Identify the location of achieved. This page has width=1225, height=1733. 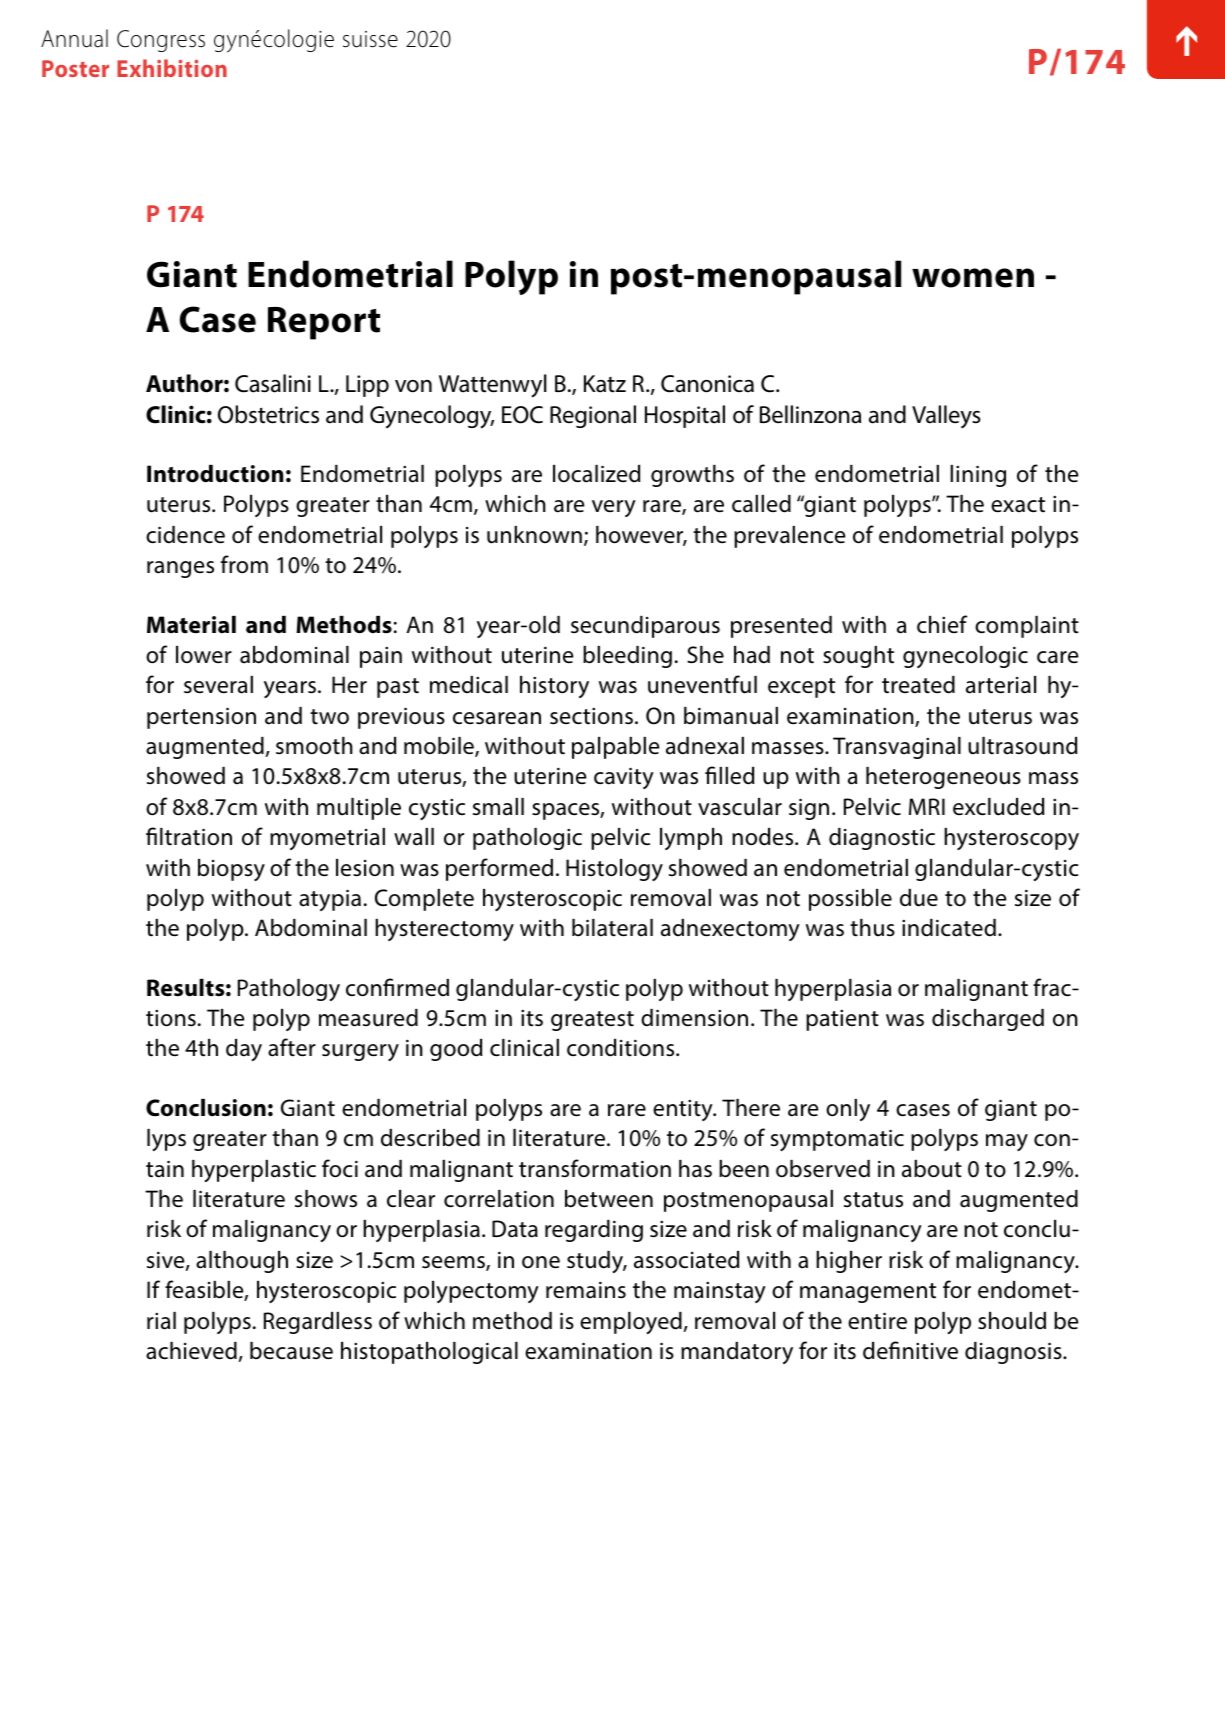
(191, 1351).
